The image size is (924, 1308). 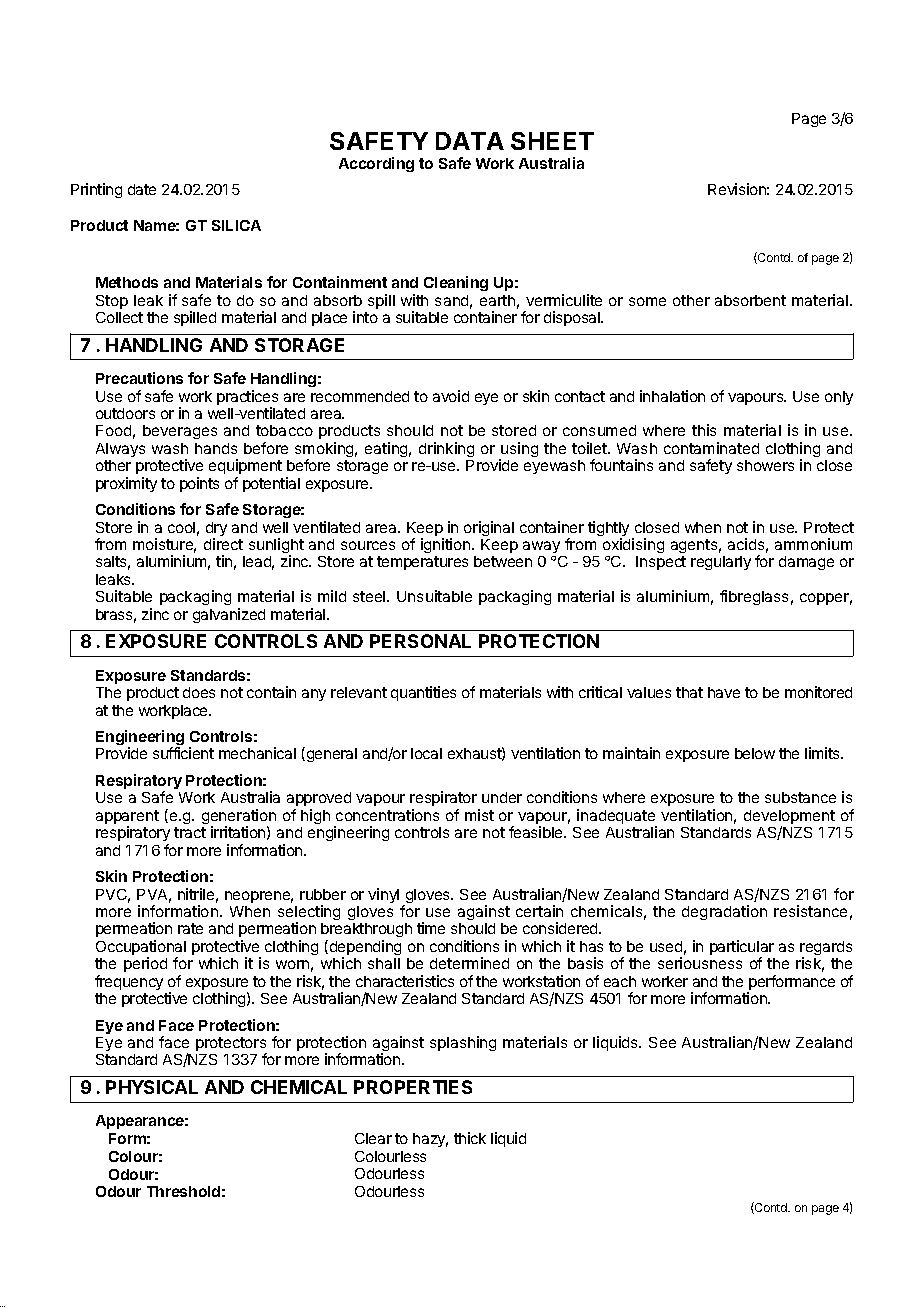 What do you see at coordinates (470, 1138) in the screenshot?
I see `thick` at bounding box center [470, 1138].
